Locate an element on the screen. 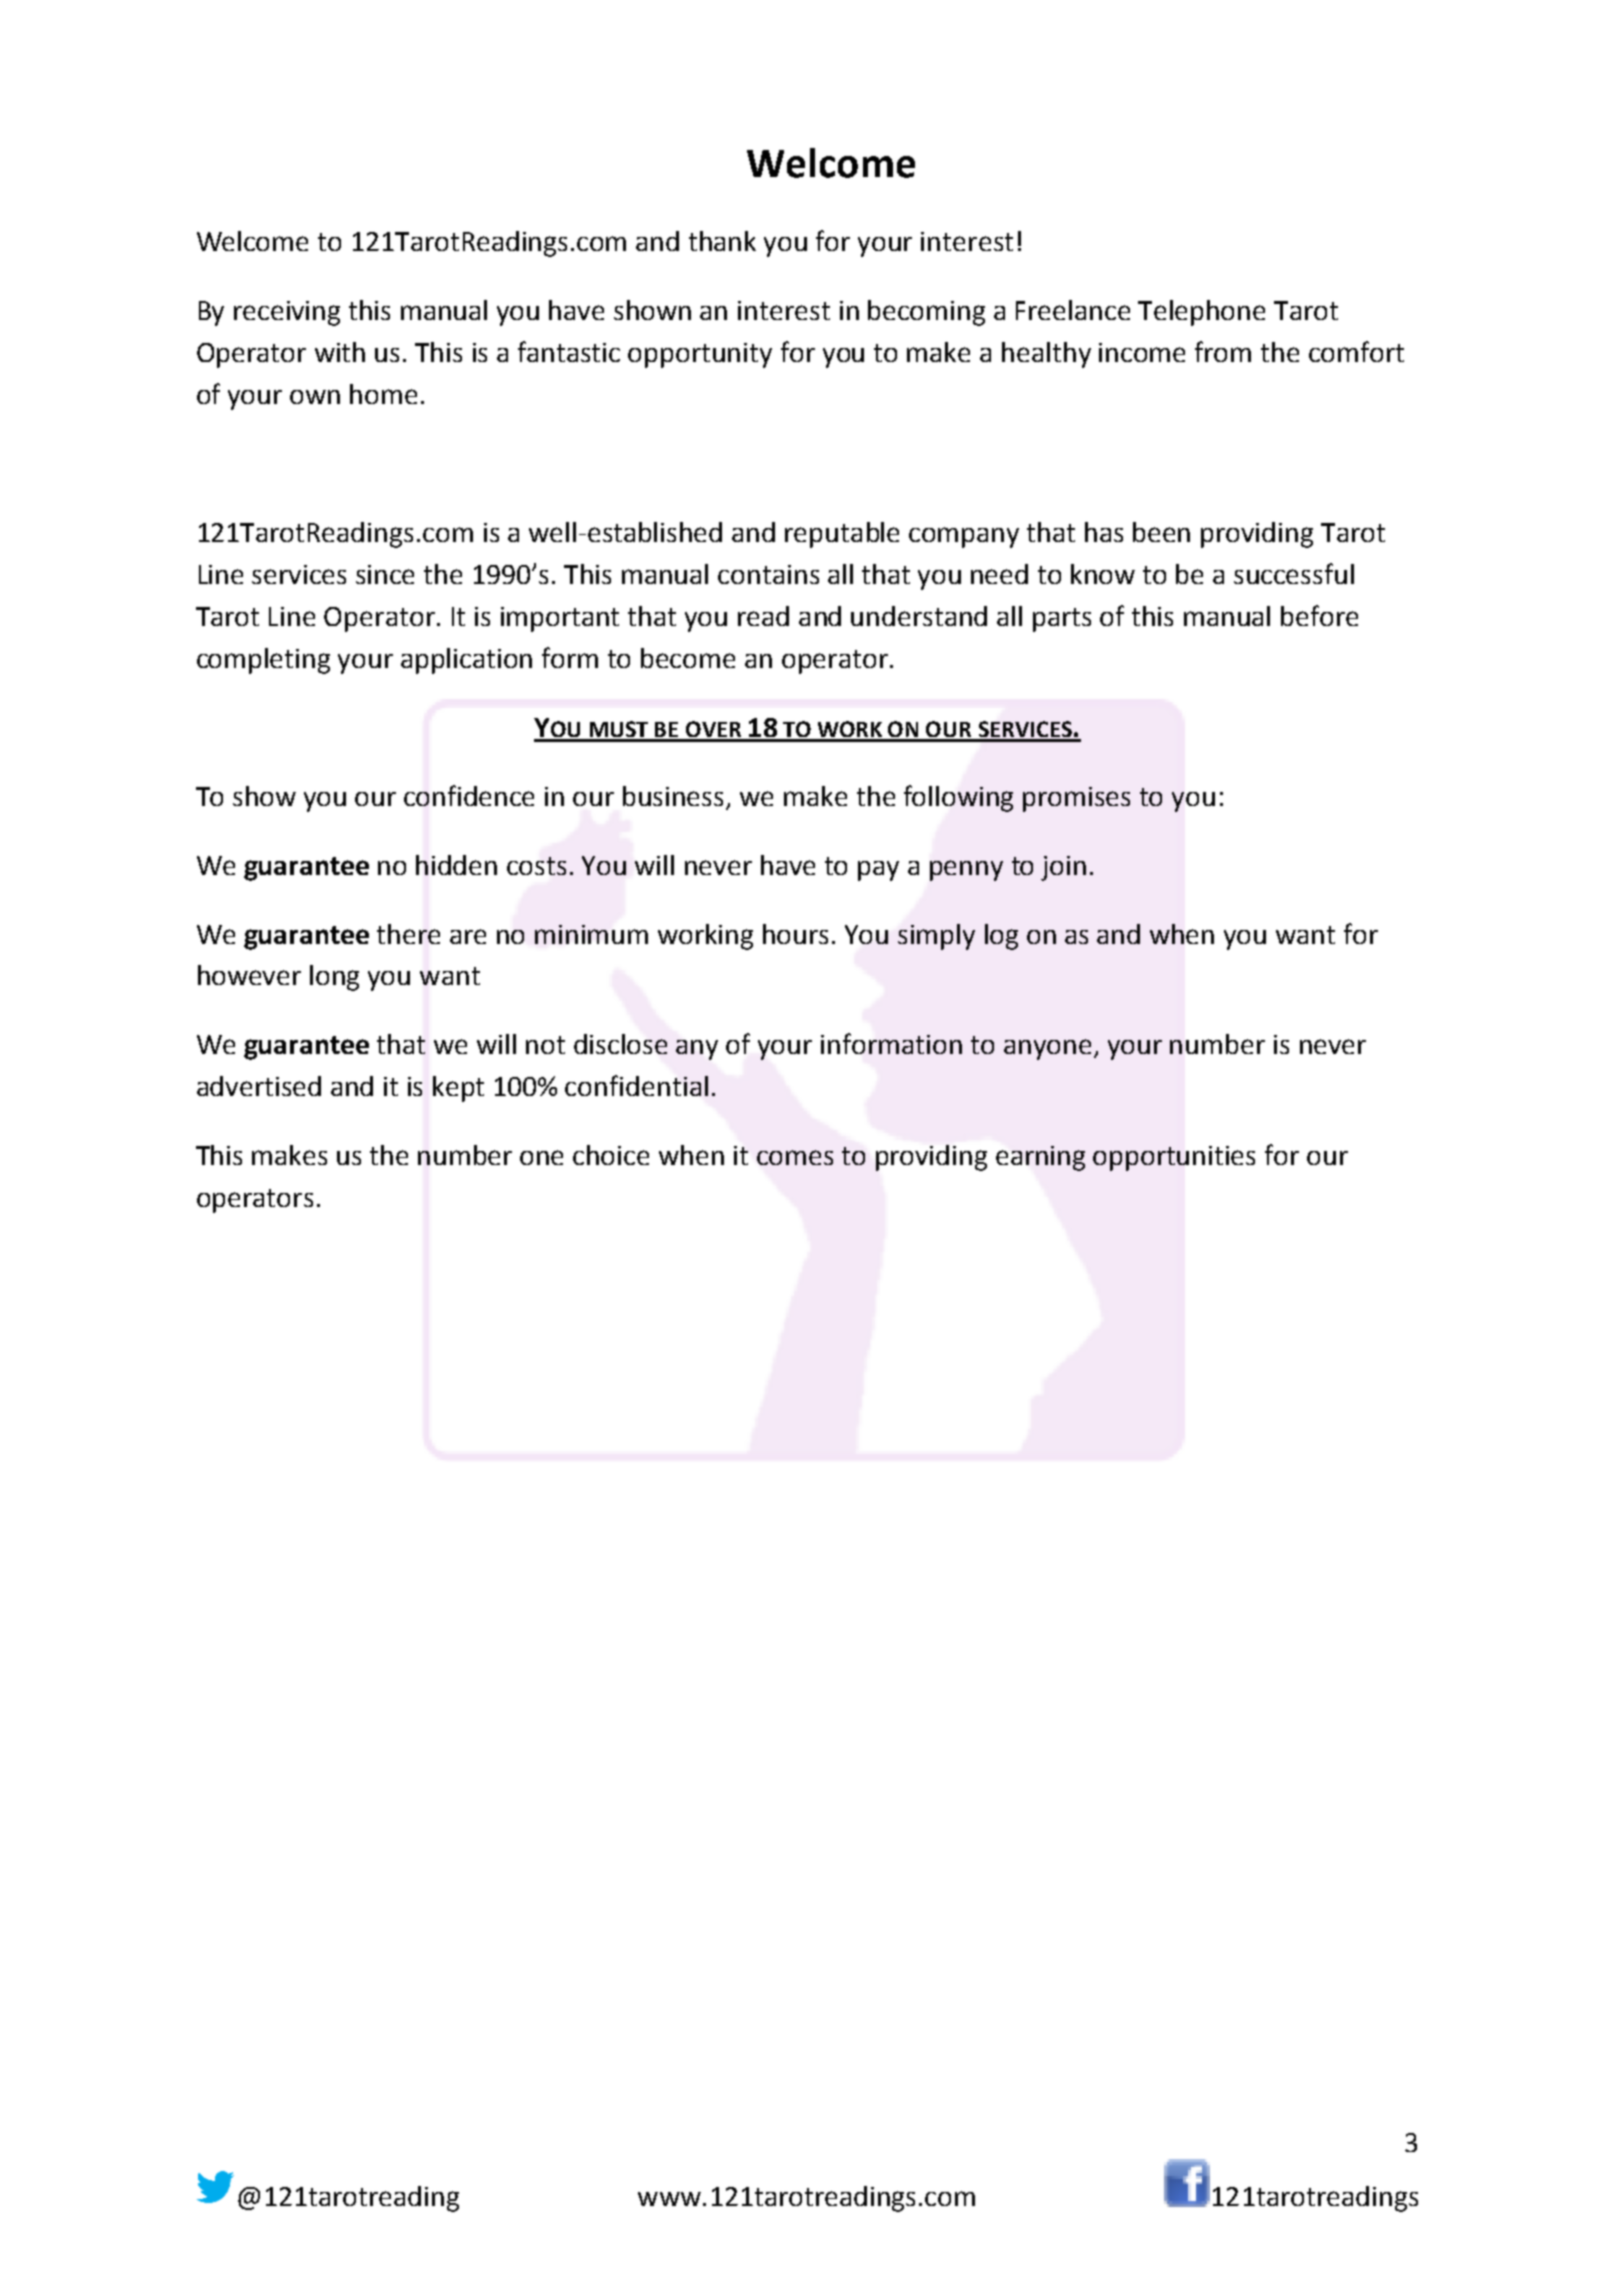 Image resolution: width=1614 pixels, height=2283 pixels. before is located at coordinates (1319, 615).
